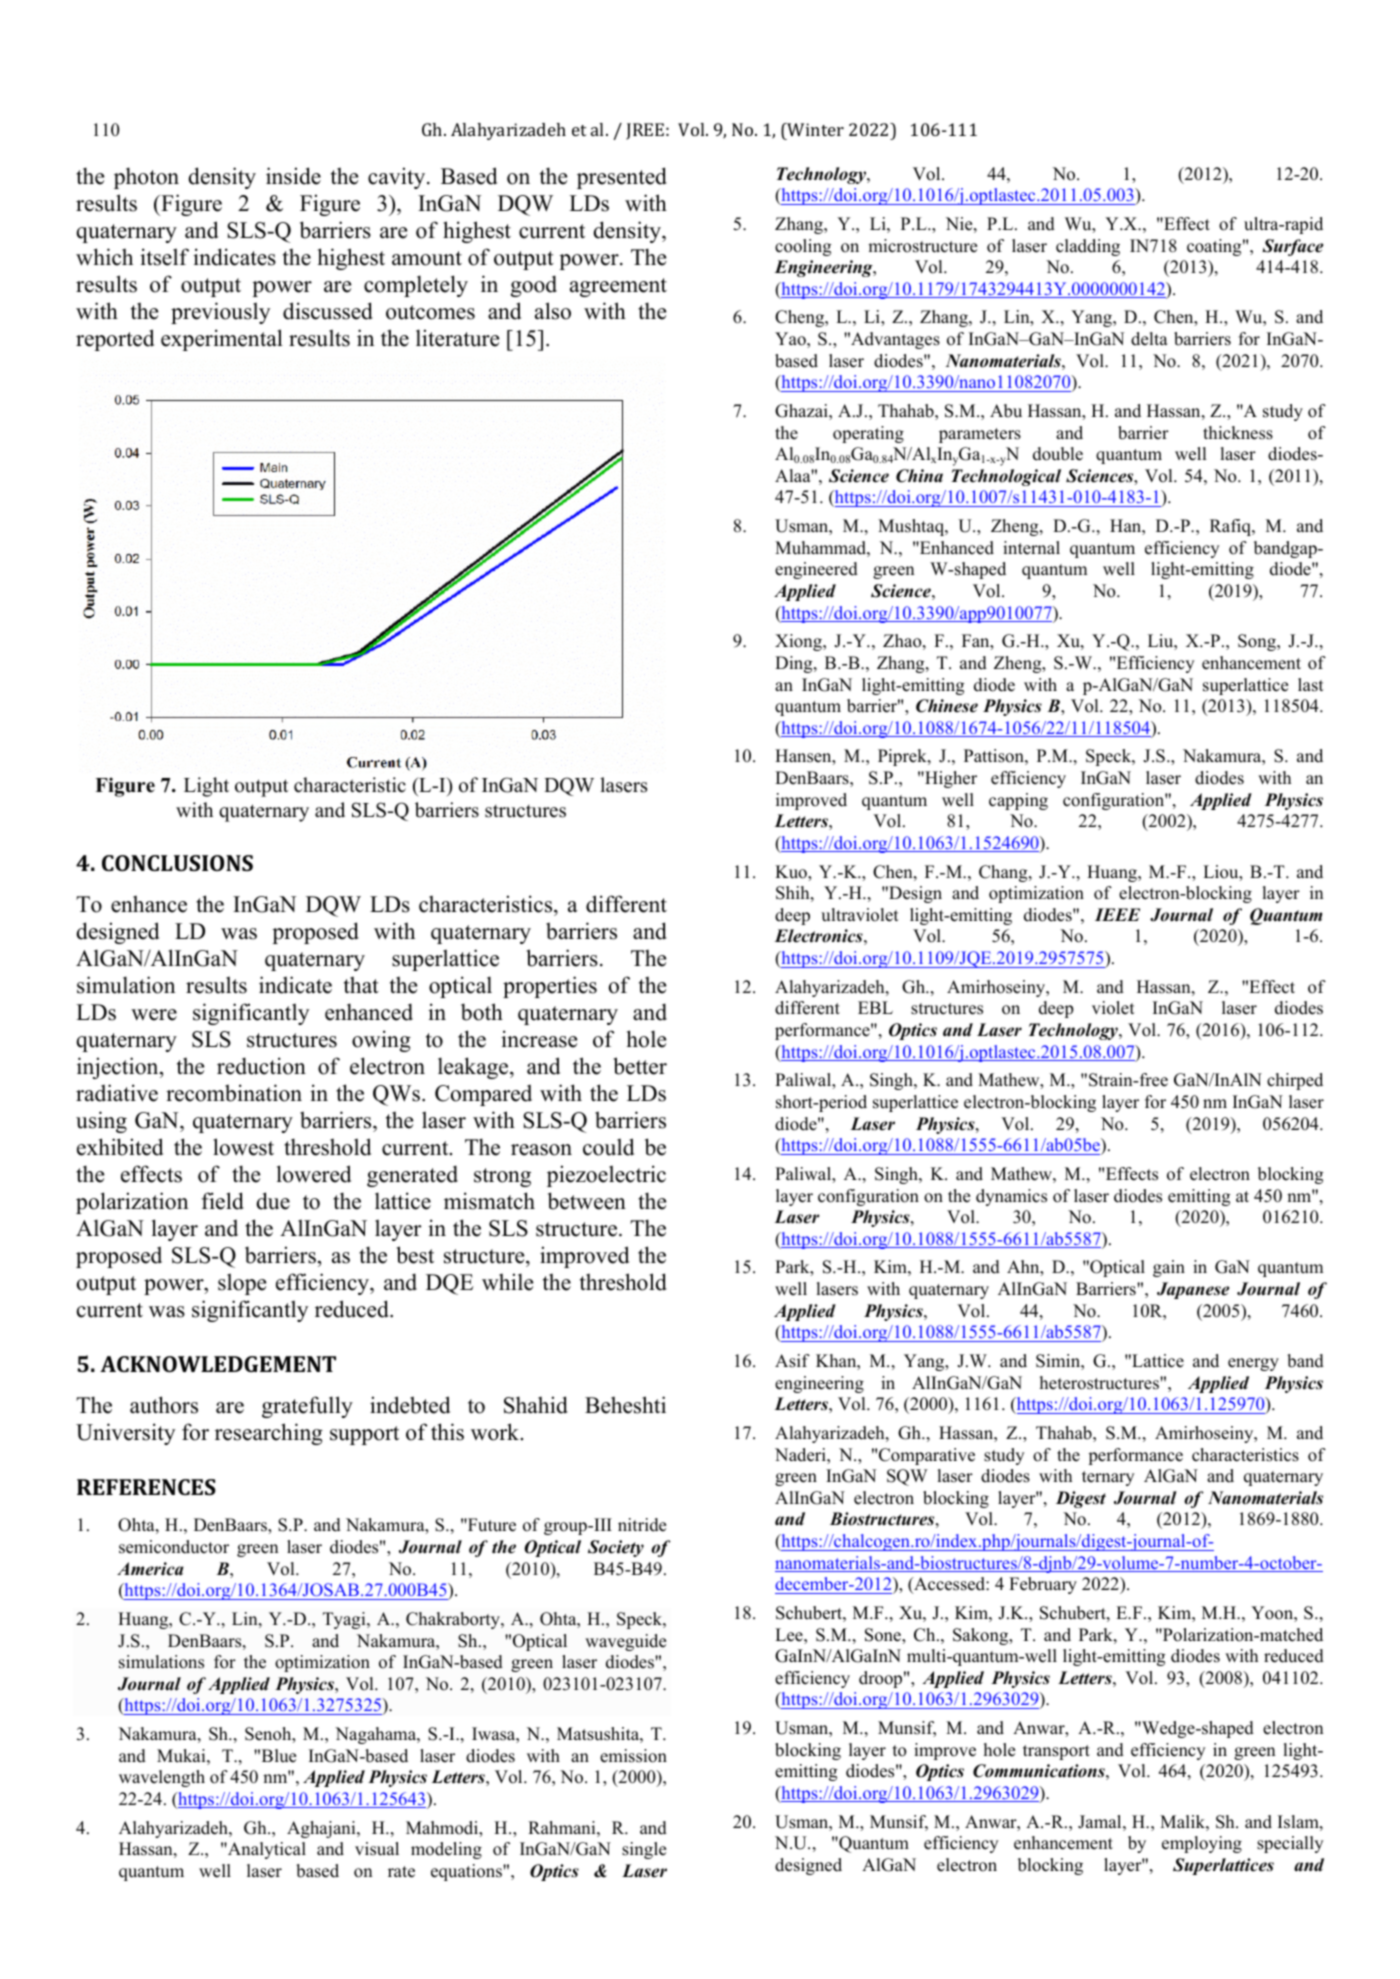 Image resolution: width=1400 pixels, height=1979 pixels. What do you see at coordinates (1193, 1290) in the document?
I see `Japanese` at bounding box center [1193, 1290].
